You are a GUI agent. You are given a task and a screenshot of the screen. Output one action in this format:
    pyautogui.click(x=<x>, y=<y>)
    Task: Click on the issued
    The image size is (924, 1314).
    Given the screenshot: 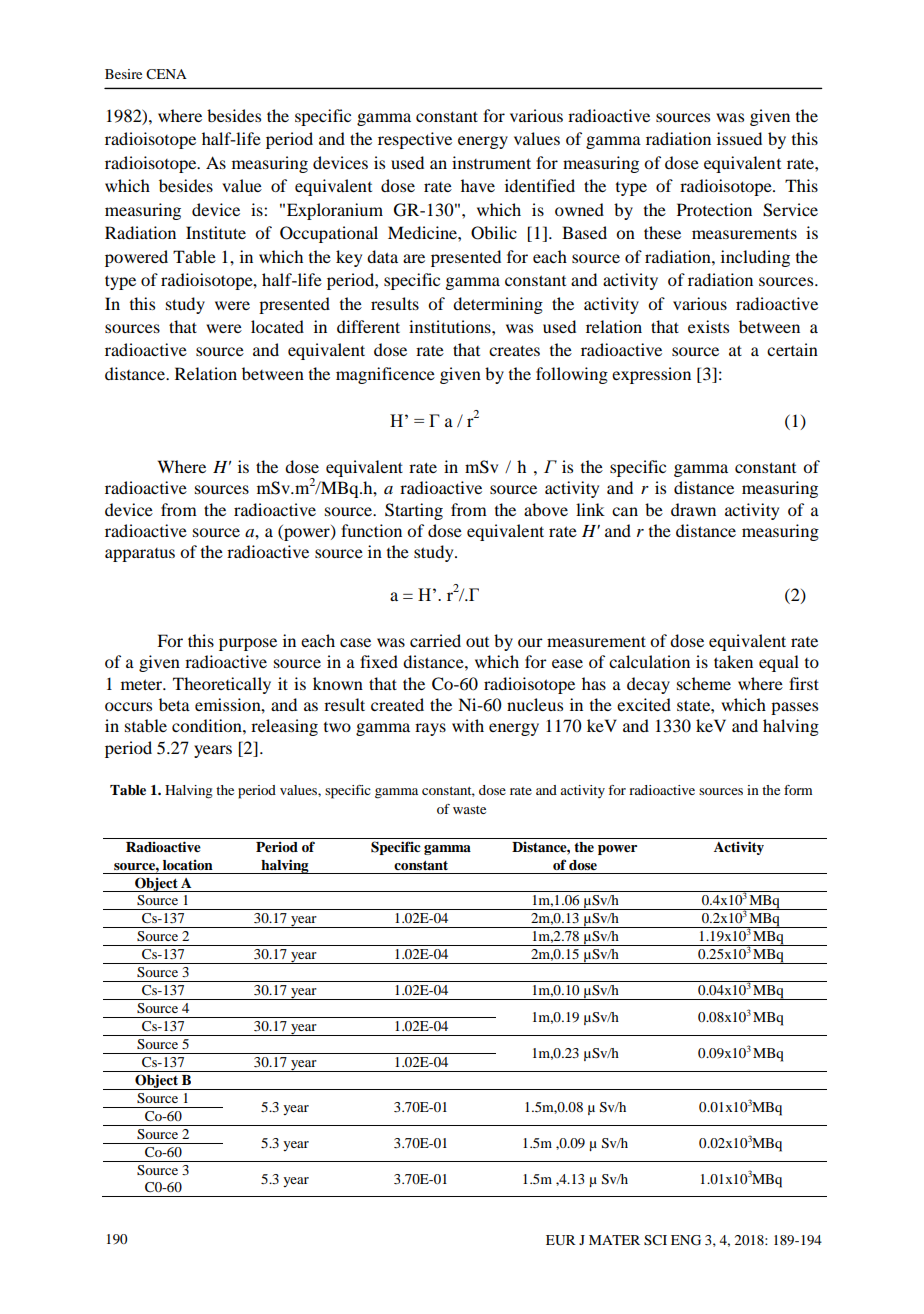 What is the action you would take?
    pyautogui.click(x=739, y=138)
